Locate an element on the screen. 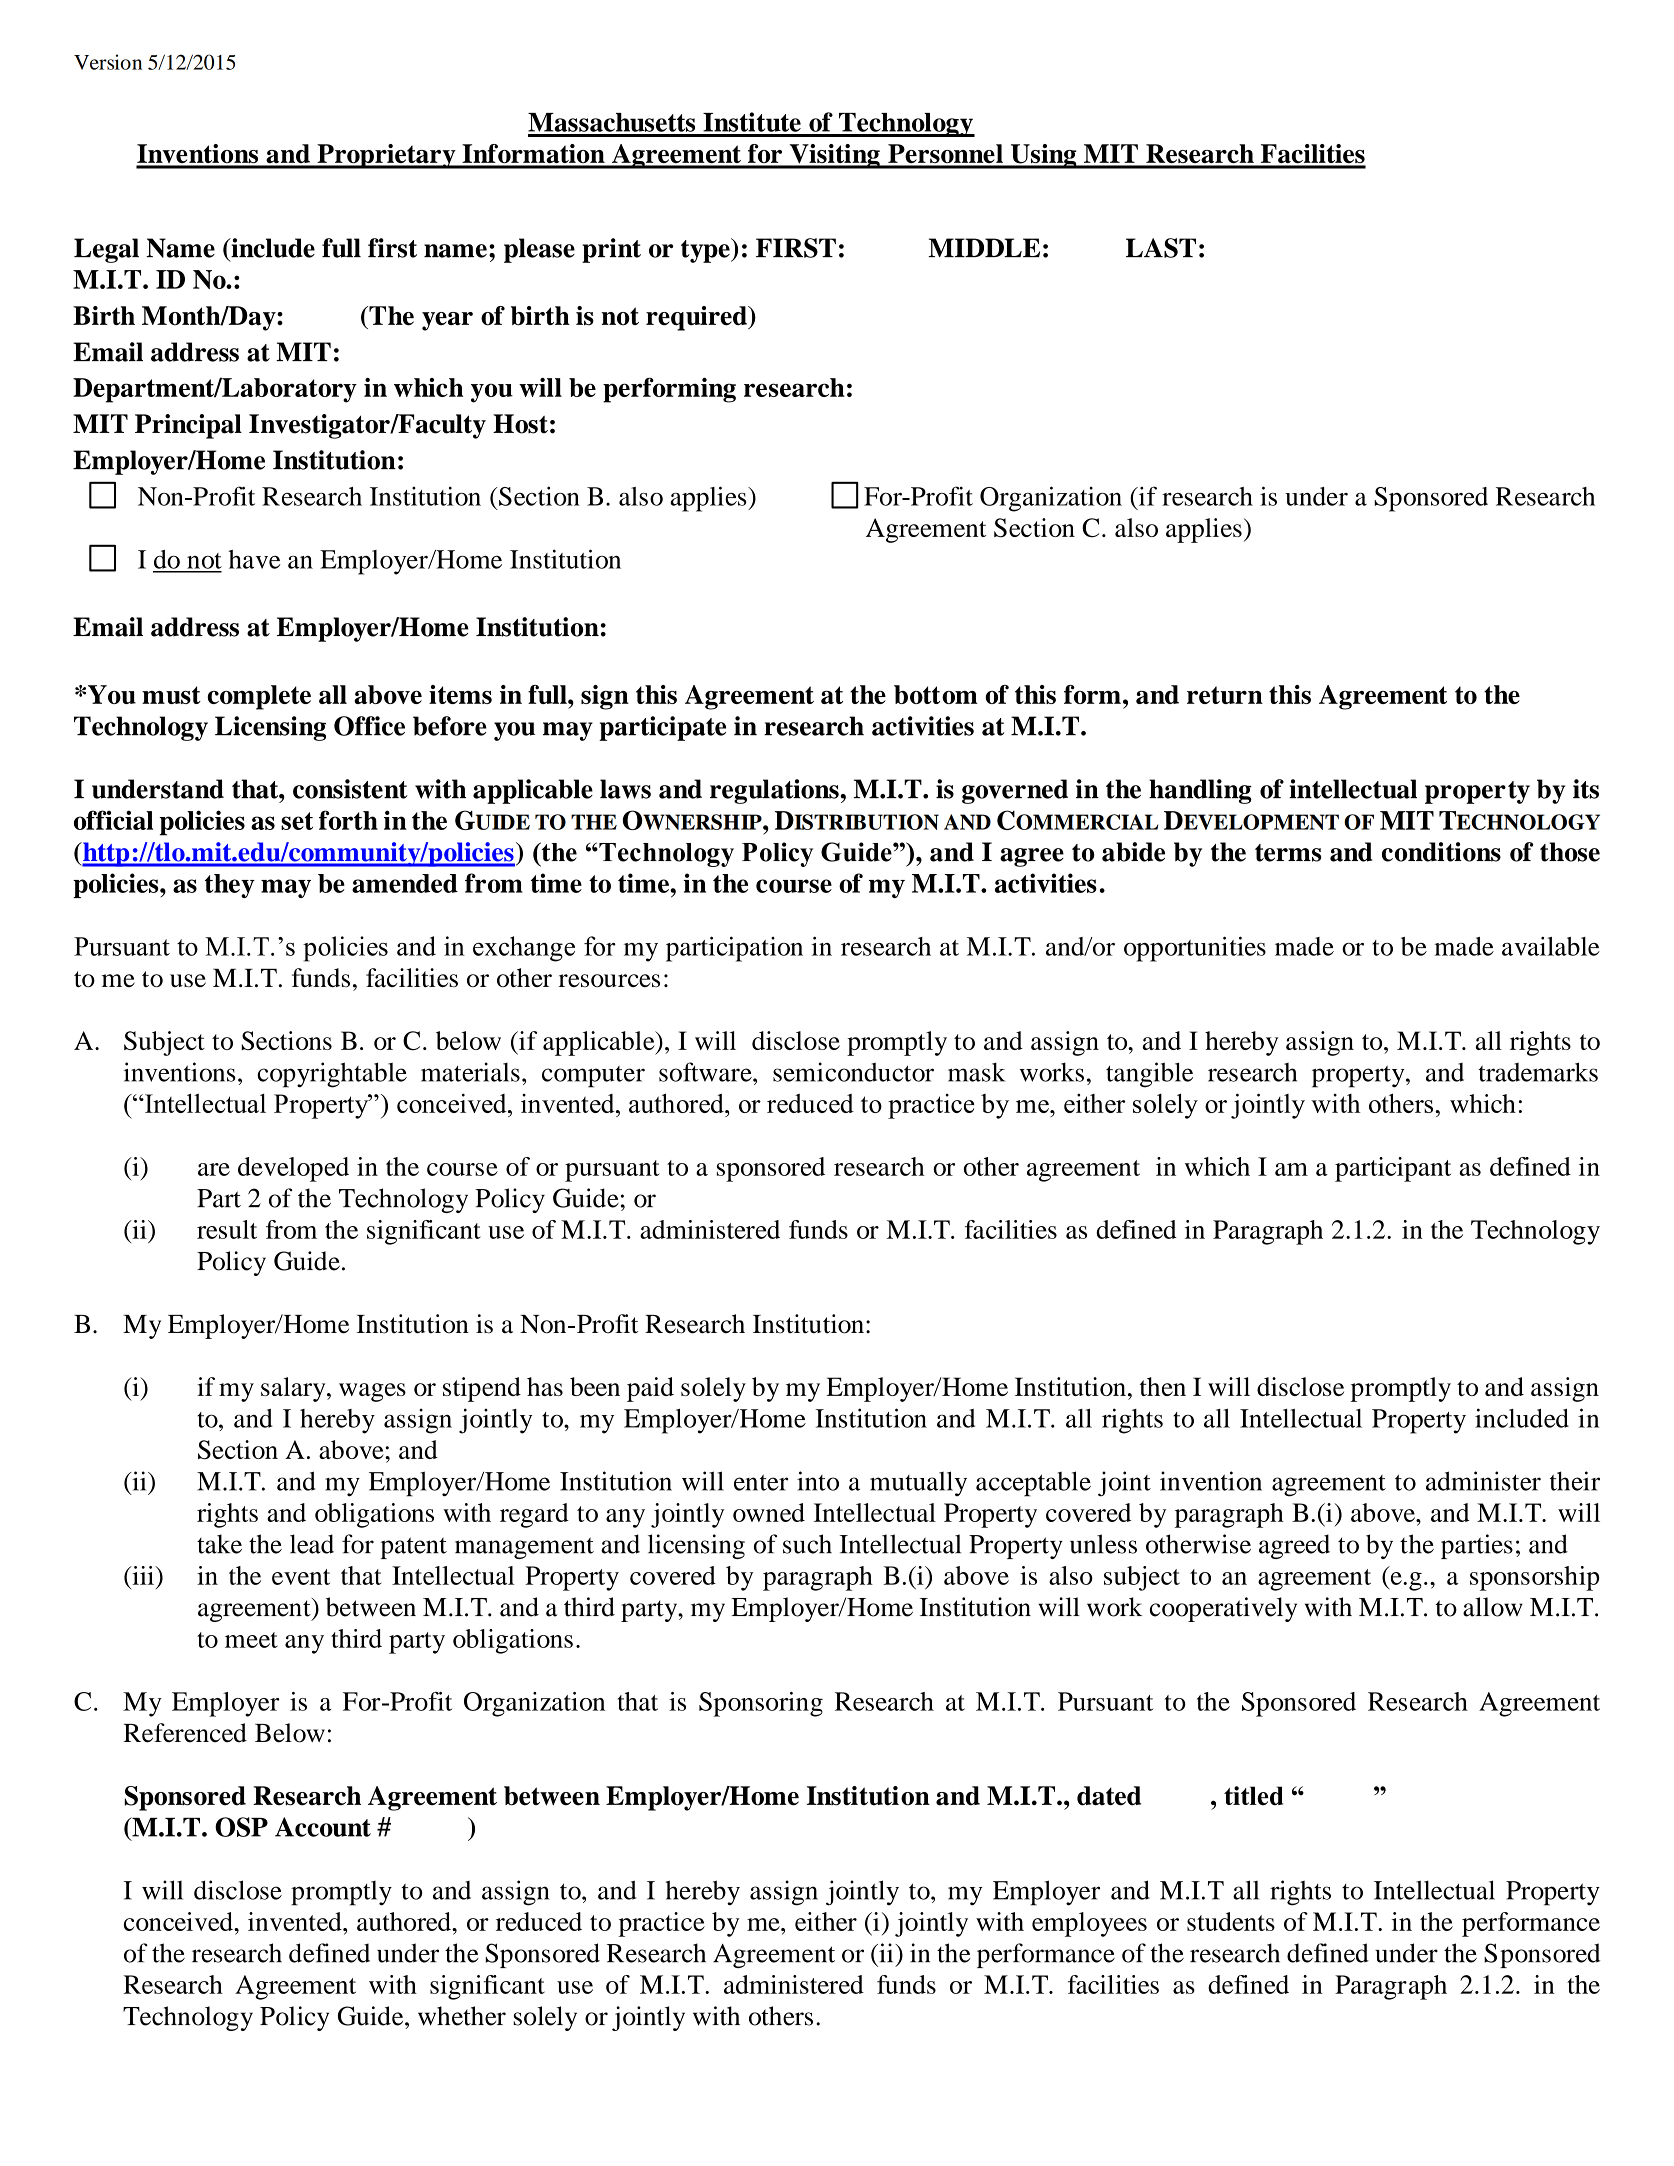 This screenshot has height=2166, width=1674. return is located at coordinates (1225, 695).
